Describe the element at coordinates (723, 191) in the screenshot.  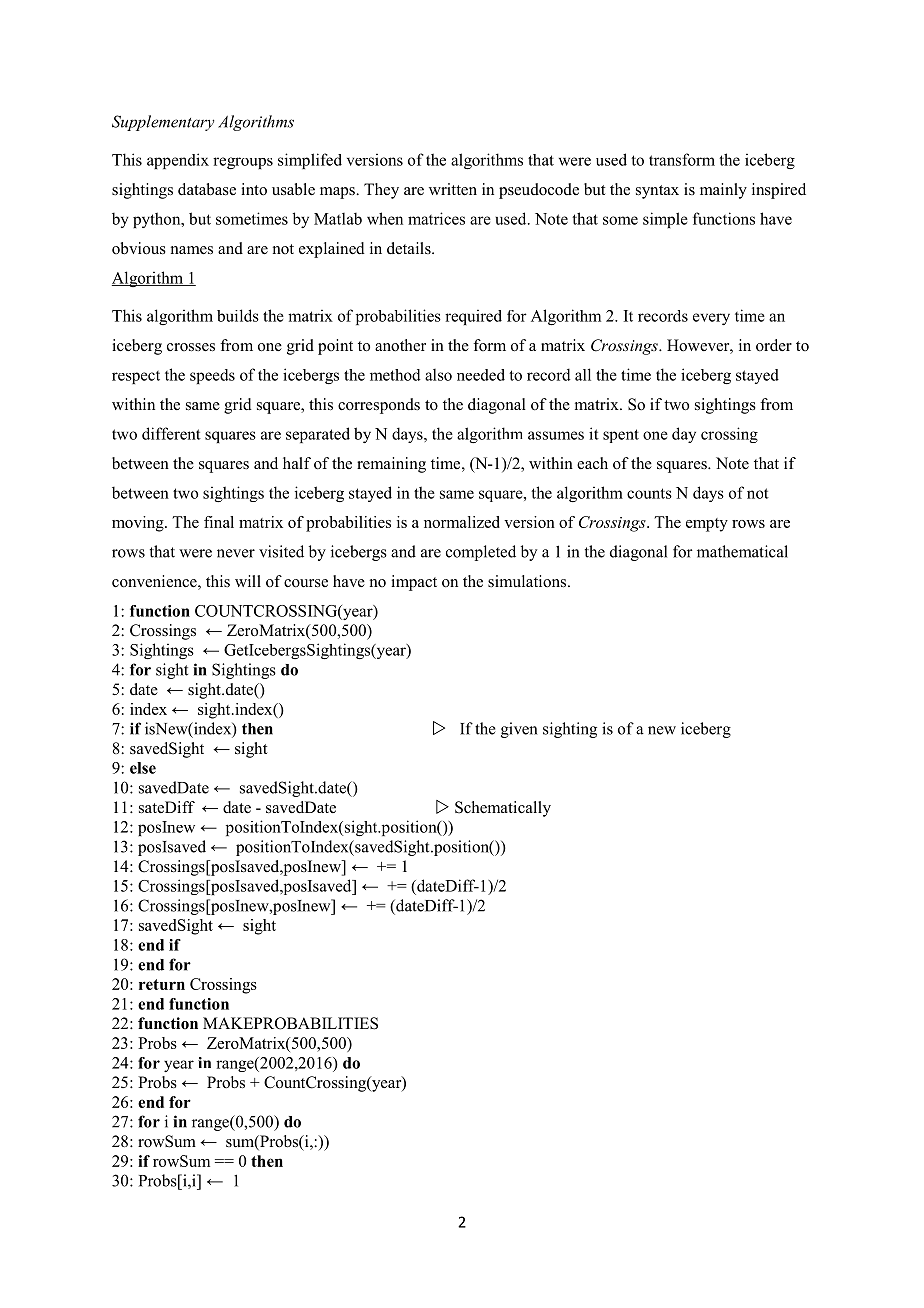
I see `mainly` at that location.
